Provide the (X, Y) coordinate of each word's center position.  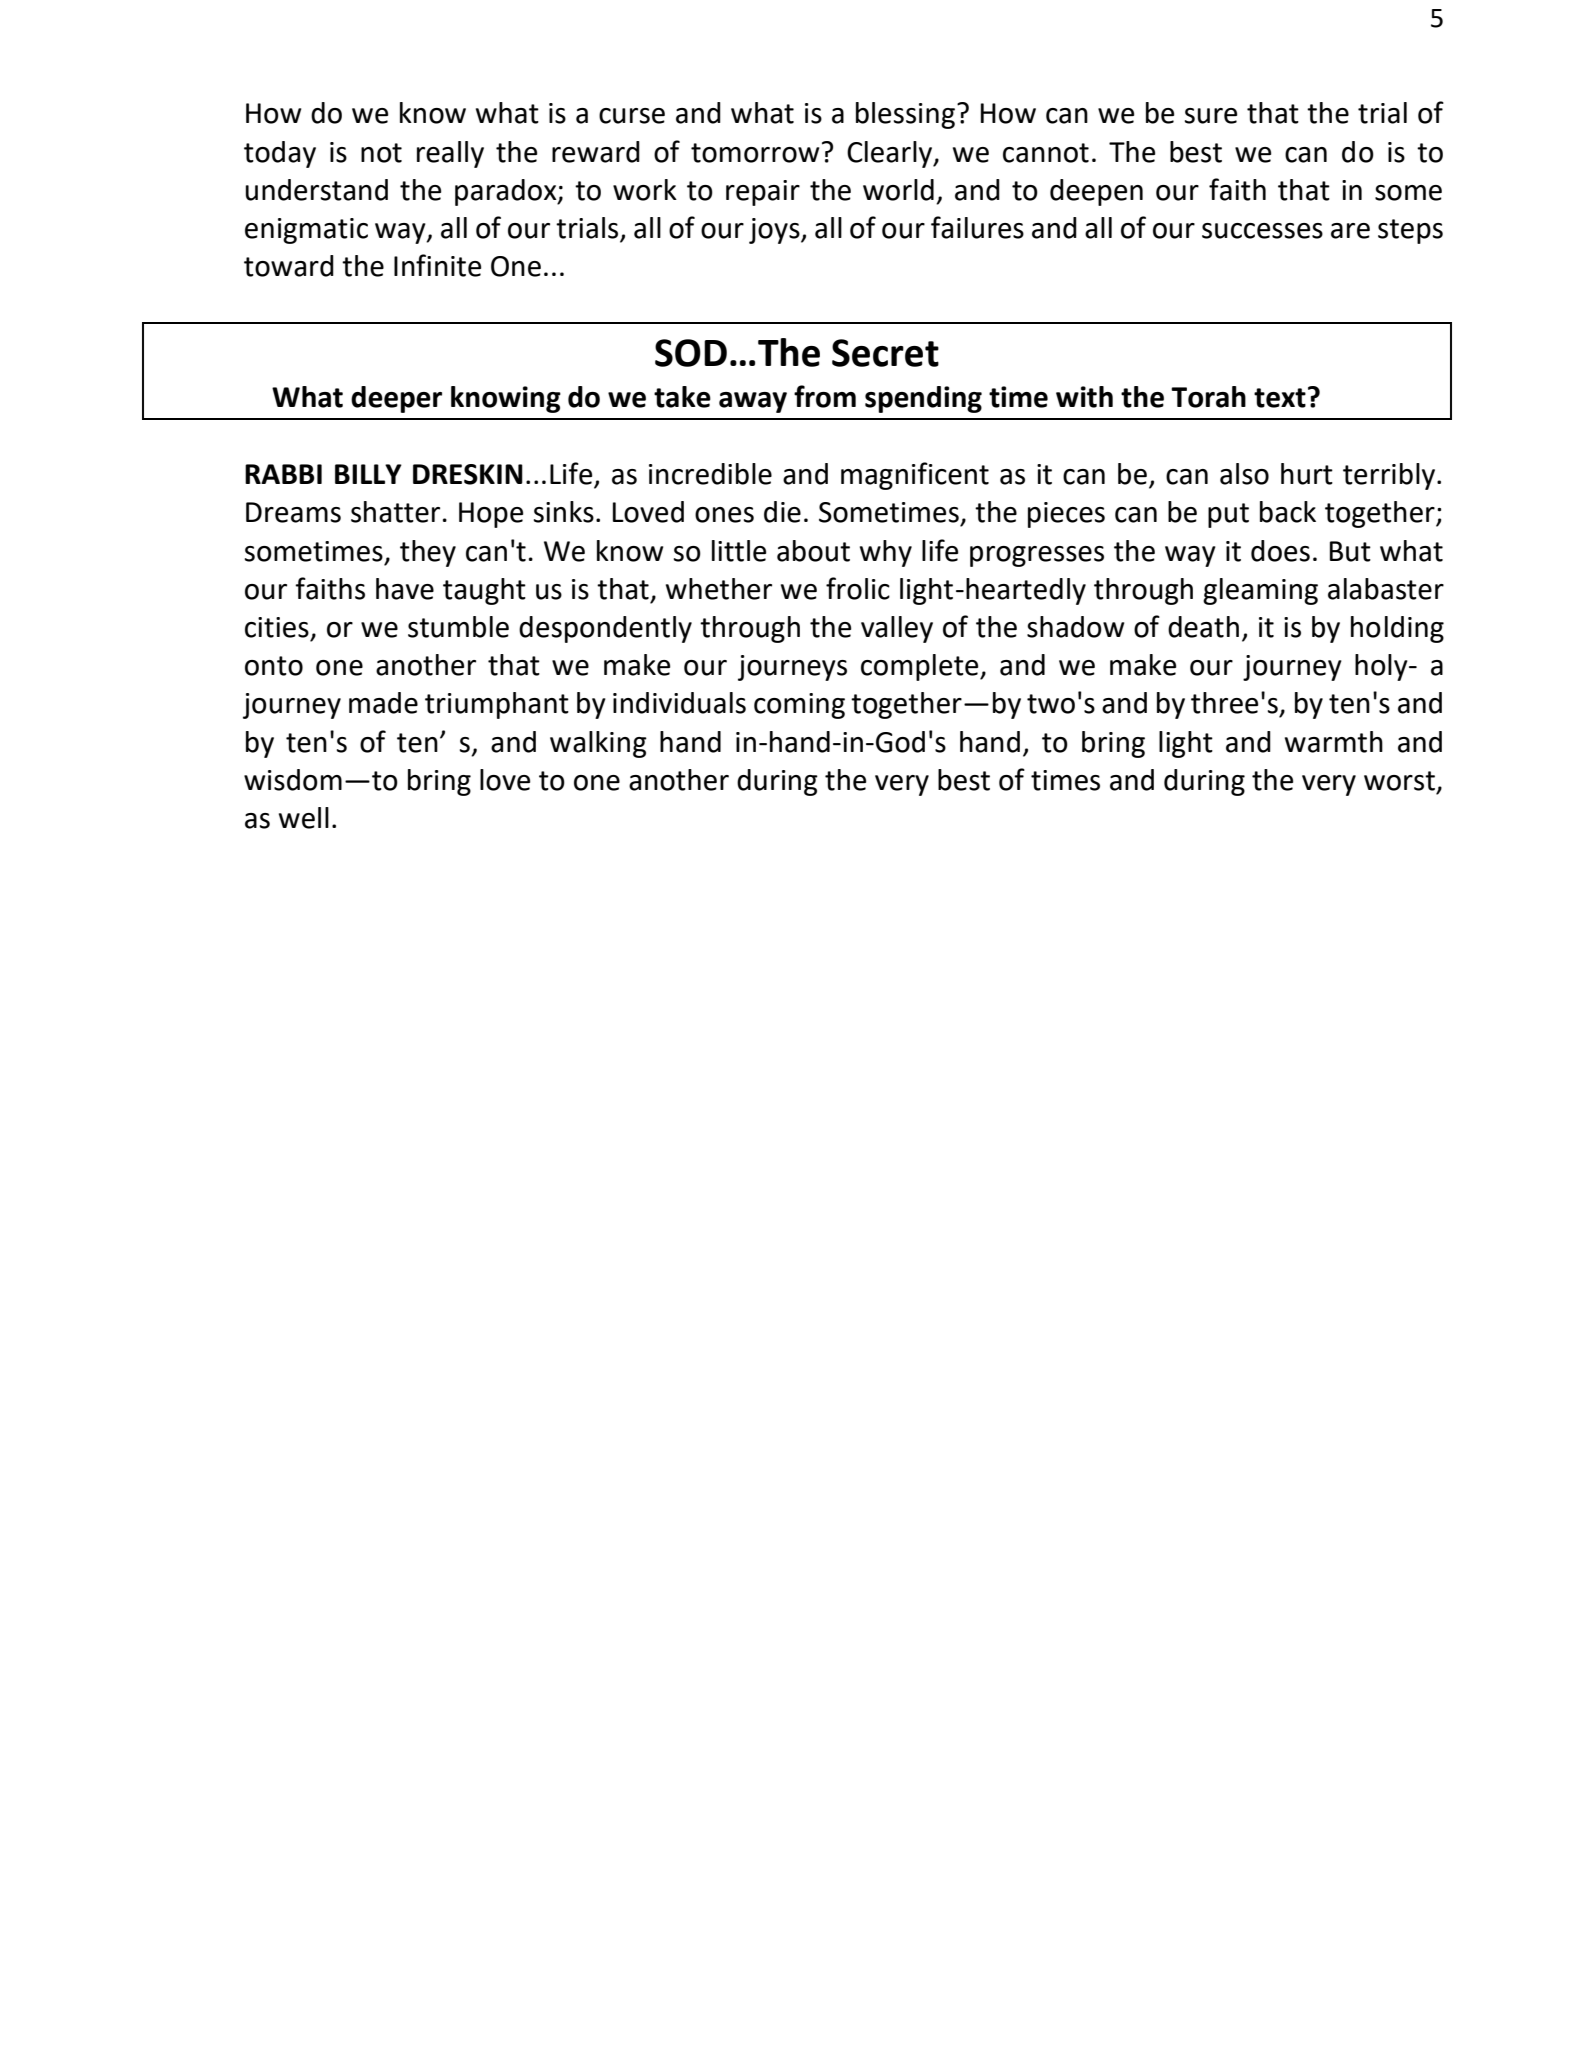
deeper (396, 399)
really (450, 154)
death (1203, 627)
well (304, 818)
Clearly (891, 154)
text (1280, 398)
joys (775, 231)
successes (1262, 231)
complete (921, 667)
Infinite (437, 265)
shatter (395, 512)
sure (1211, 116)
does (1280, 551)
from (825, 396)
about (813, 551)
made (383, 703)
